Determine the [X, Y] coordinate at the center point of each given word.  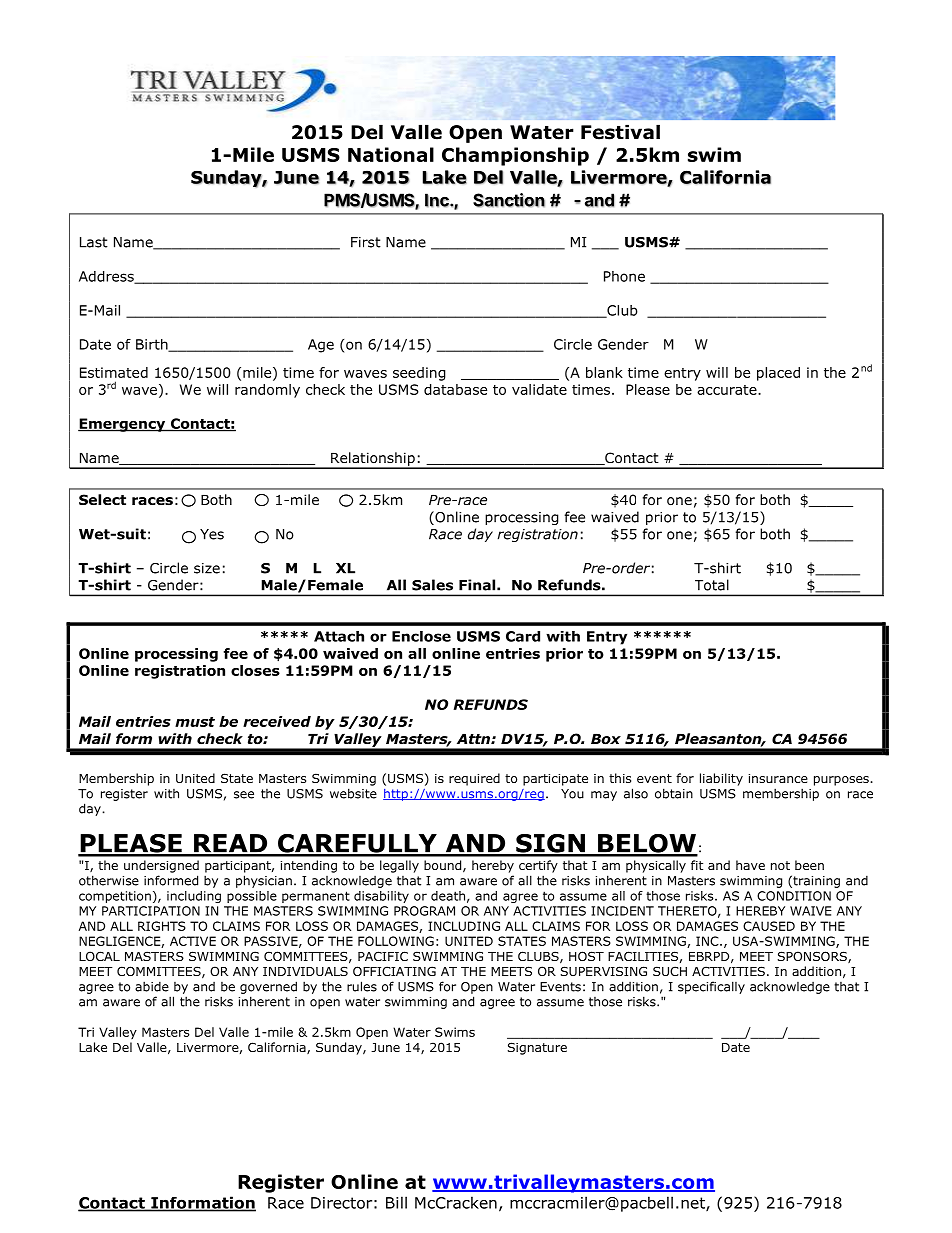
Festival [620, 132]
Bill [396, 1202]
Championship [515, 156]
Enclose [421, 636]
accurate [728, 390]
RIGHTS [162, 926]
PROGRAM [424, 911]
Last [94, 242]
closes [255, 670]
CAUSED [769, 926]
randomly [267, 391]
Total [712, 585]
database [455, 389]
